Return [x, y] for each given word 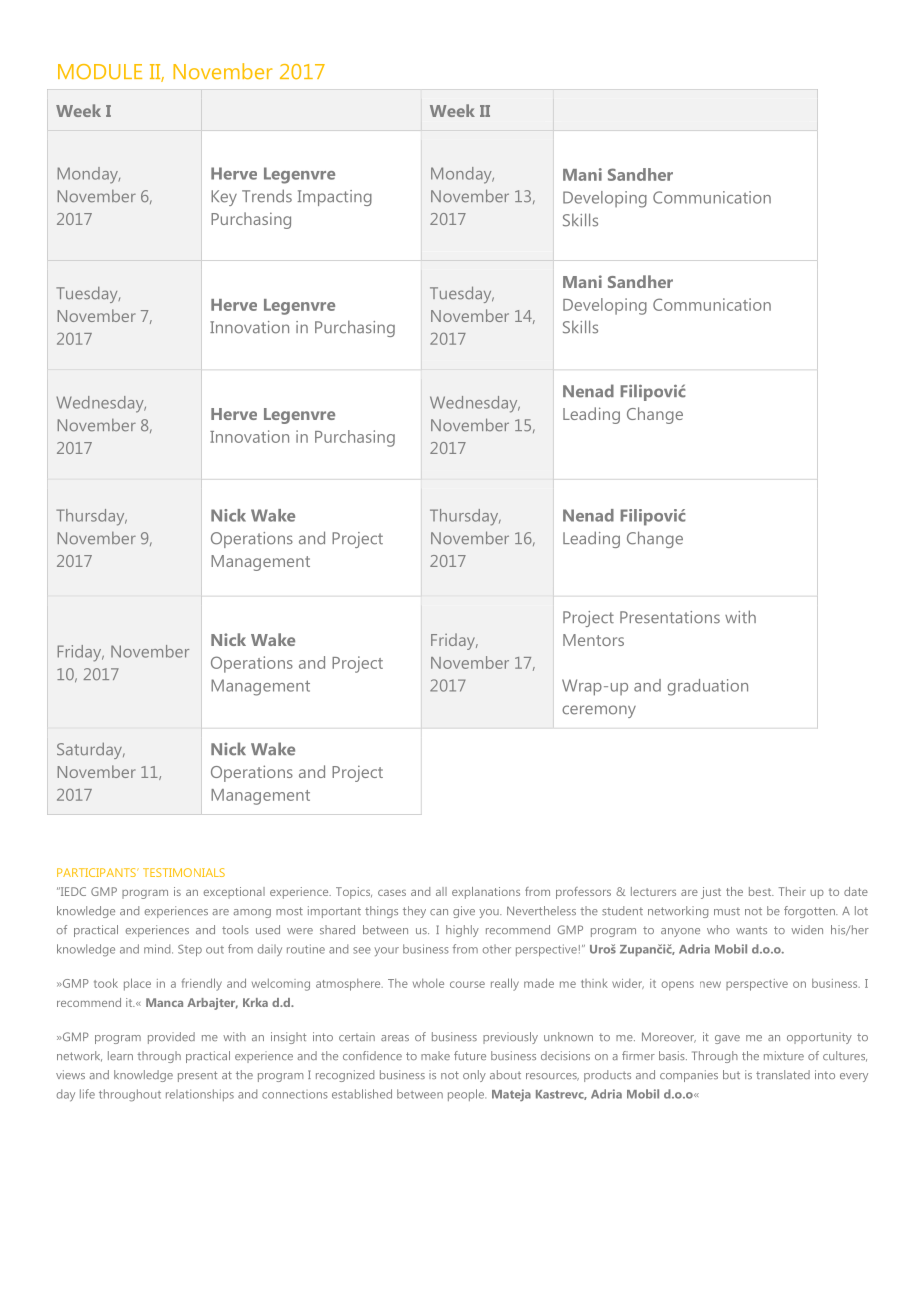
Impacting [335, 198]
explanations [486, 893]
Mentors [593, 640]
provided [171, 1038]
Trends [267, 196]
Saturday [90, 750]
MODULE [100, 72]
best [761, 891]
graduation [707, 687]
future [470, 1055]
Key [224, 198]
